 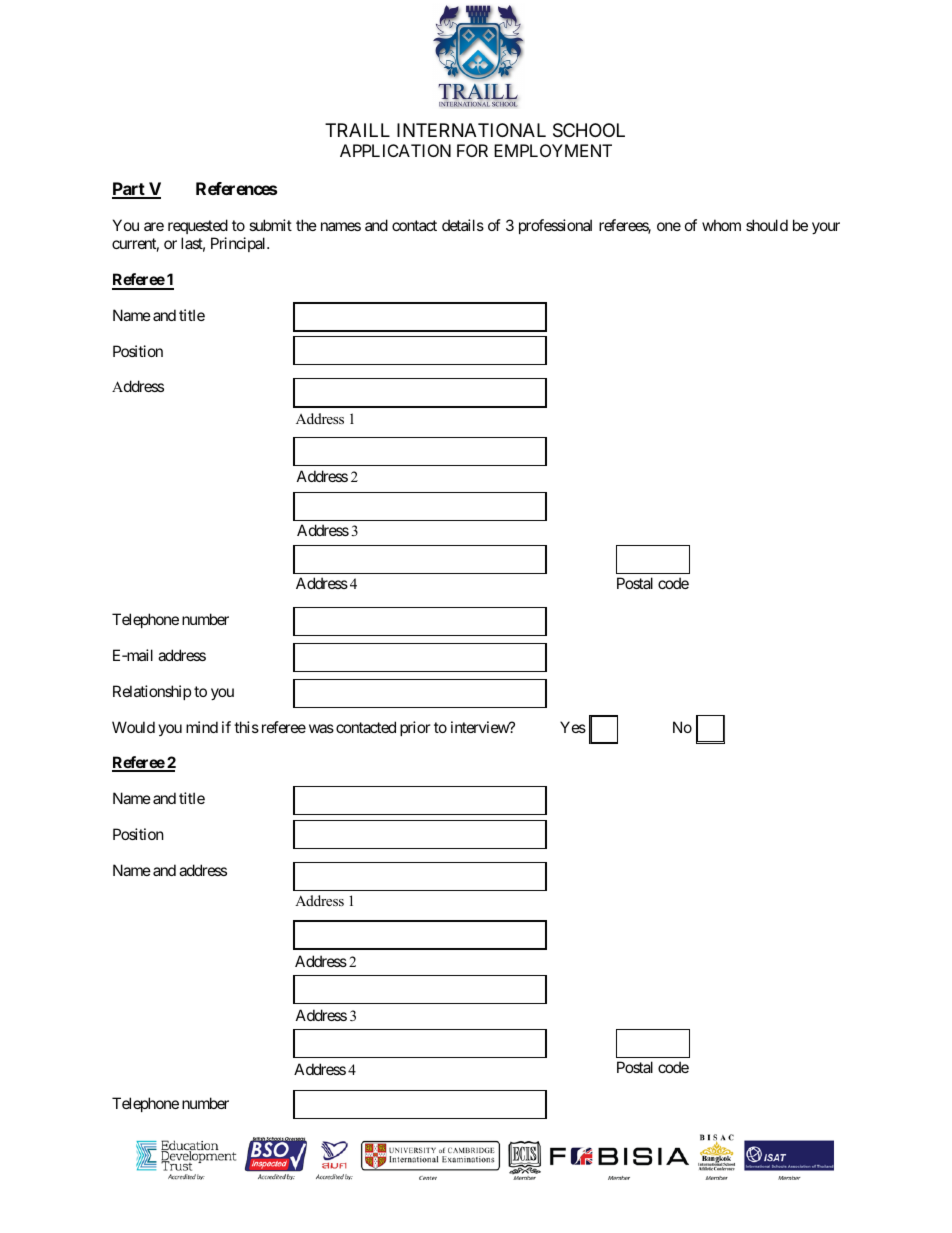 I want to click on this, so click(x=246, y=727).
